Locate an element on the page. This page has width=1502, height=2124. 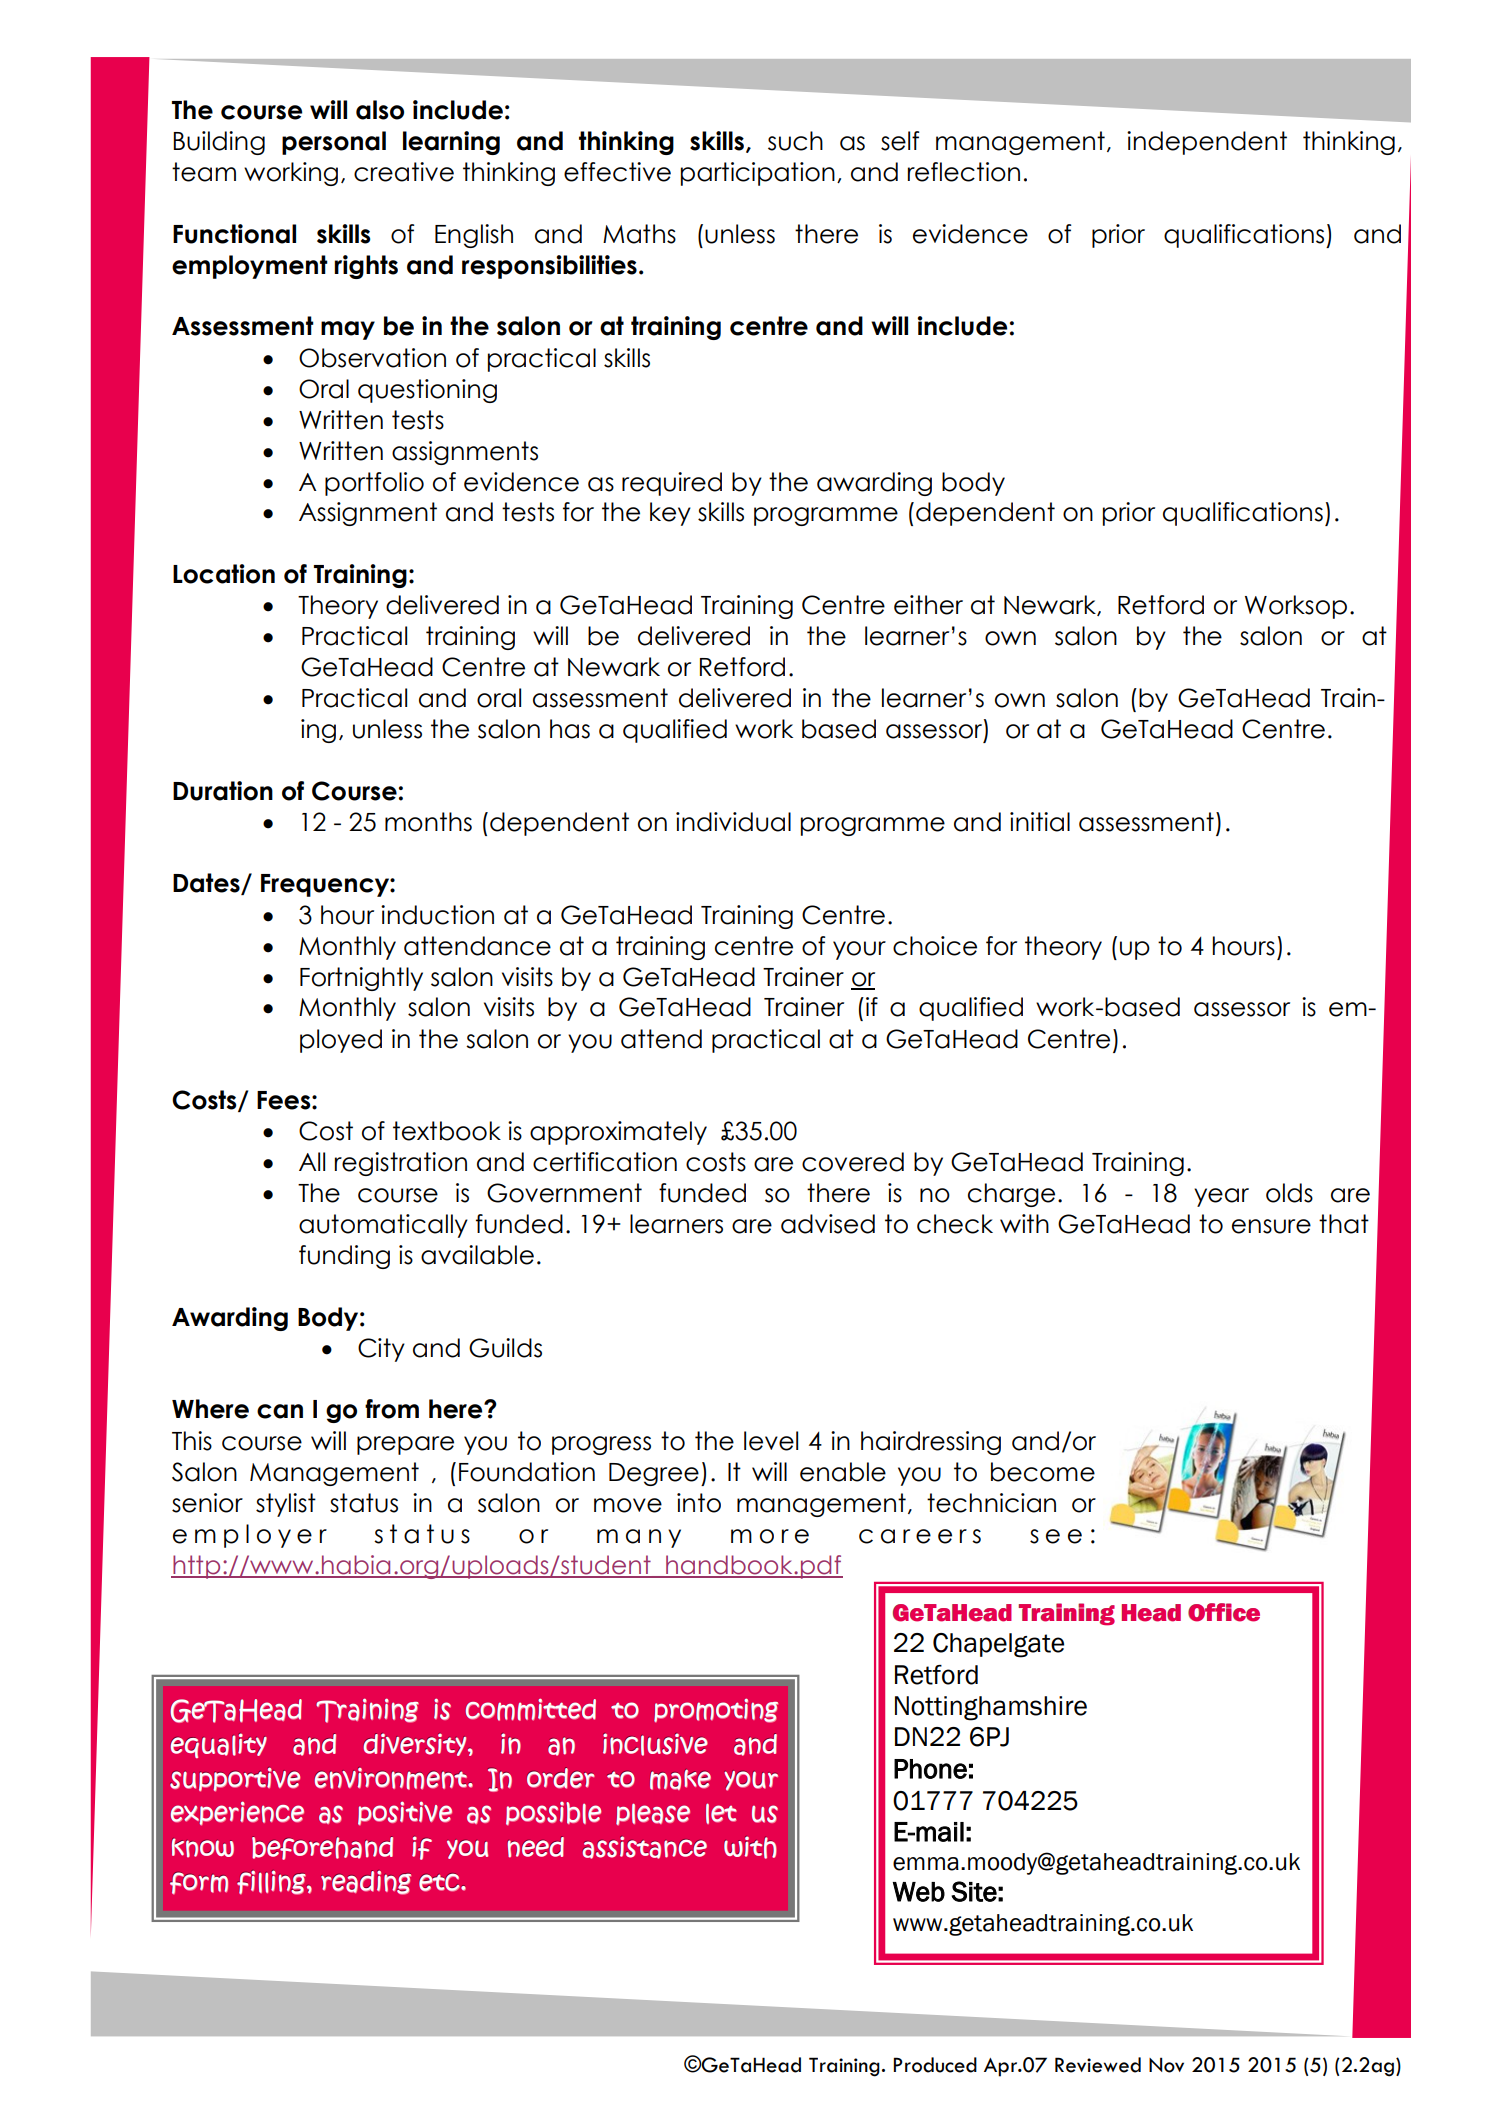
diversity is located at coordinates (415, 1745).
